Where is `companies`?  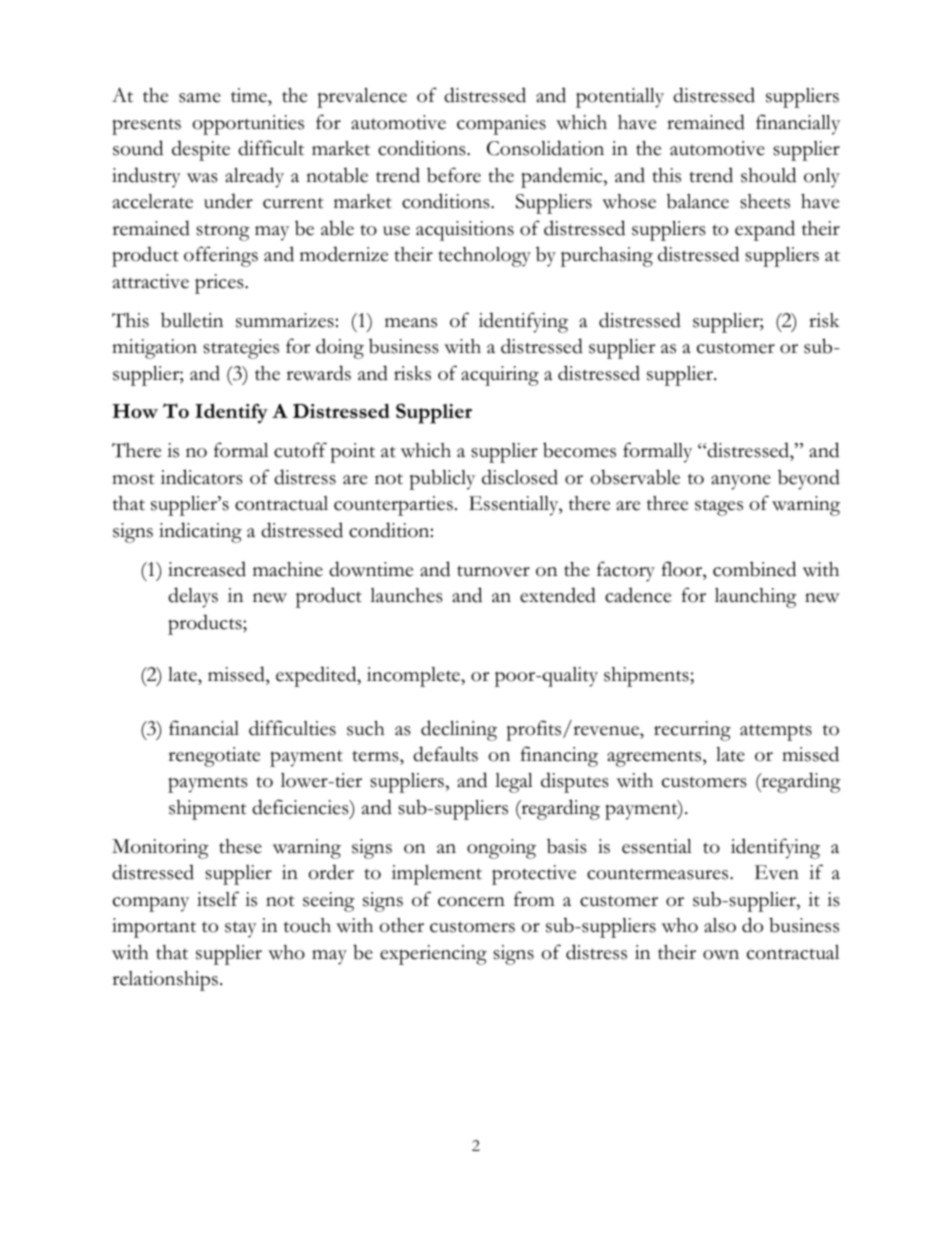 companies is located at coordinates (501, 125).
